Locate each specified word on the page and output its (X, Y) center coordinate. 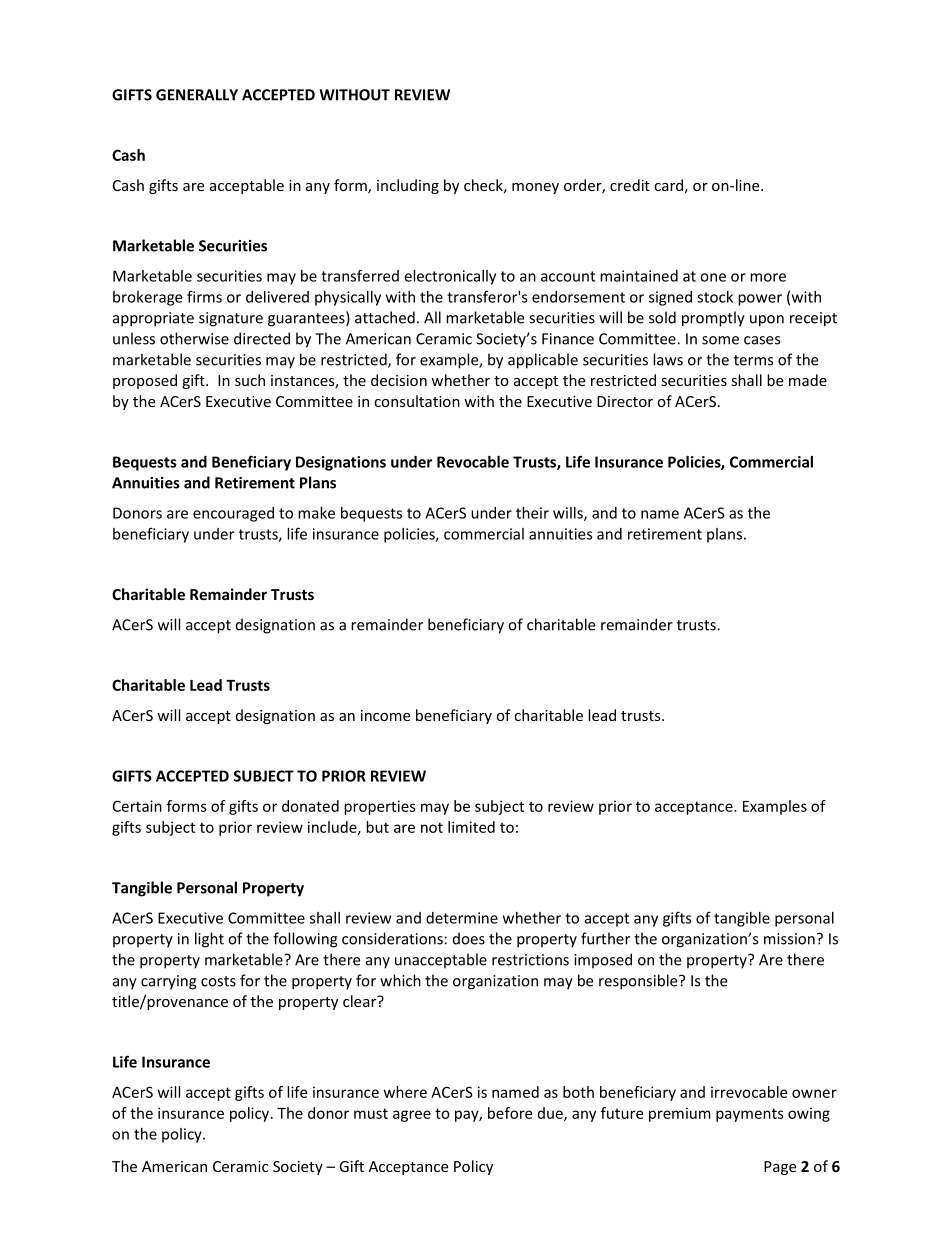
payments (750, 1115)
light (209, 940)
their (532, 513)
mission (789, 939)
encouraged (233, 514)
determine (462, 918)
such (250, 380)
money (535, 188)
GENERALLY (197, 95)
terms (753, 360)
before (510, 1113)
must (371, 1113)
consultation (417, 401)
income (385, 715)
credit (630, 185)
